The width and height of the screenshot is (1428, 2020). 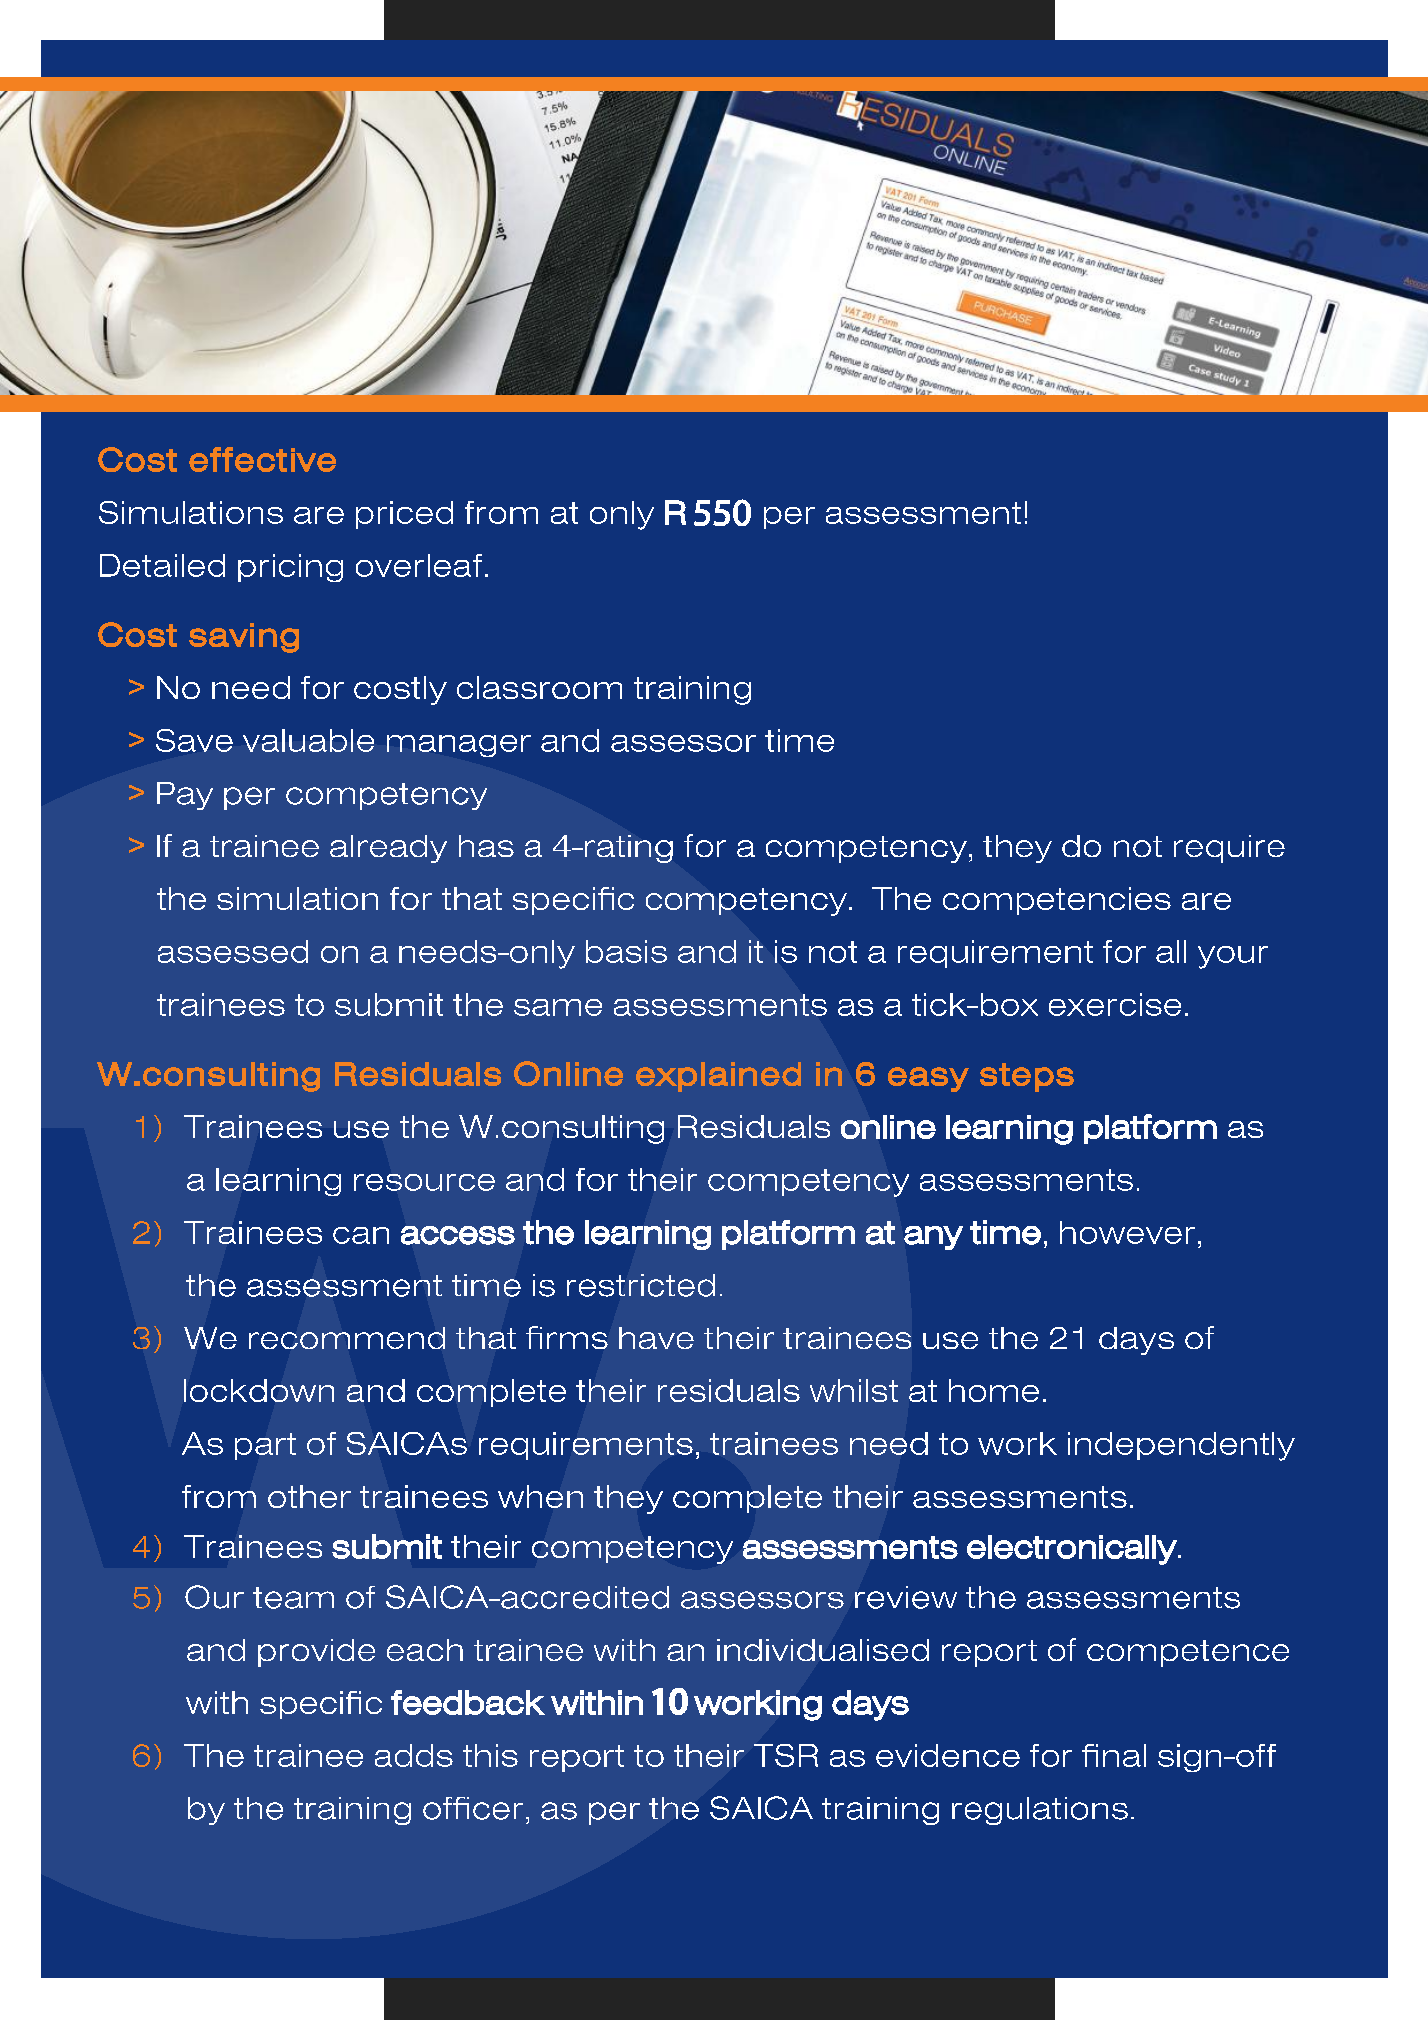 What do you see at coordinates (414, 1755) in the screenshot?
I see `adds` at bounding box center [414, 1755].
